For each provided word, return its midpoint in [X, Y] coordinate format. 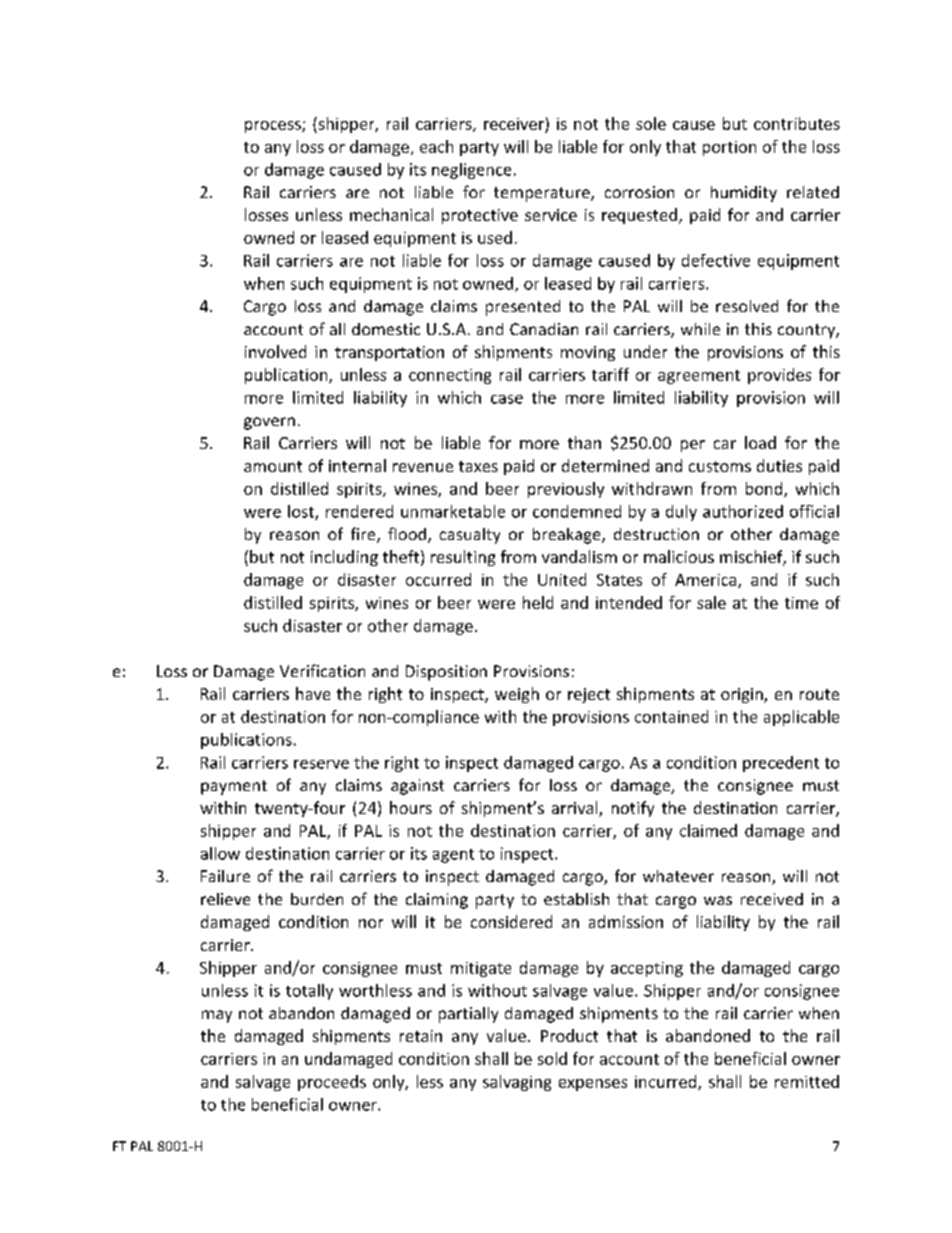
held [538, 602]
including [344, 558]
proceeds [332, 1083]
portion [729, 148]
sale [711, 602]
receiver [514, 124]
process [274, 127]
